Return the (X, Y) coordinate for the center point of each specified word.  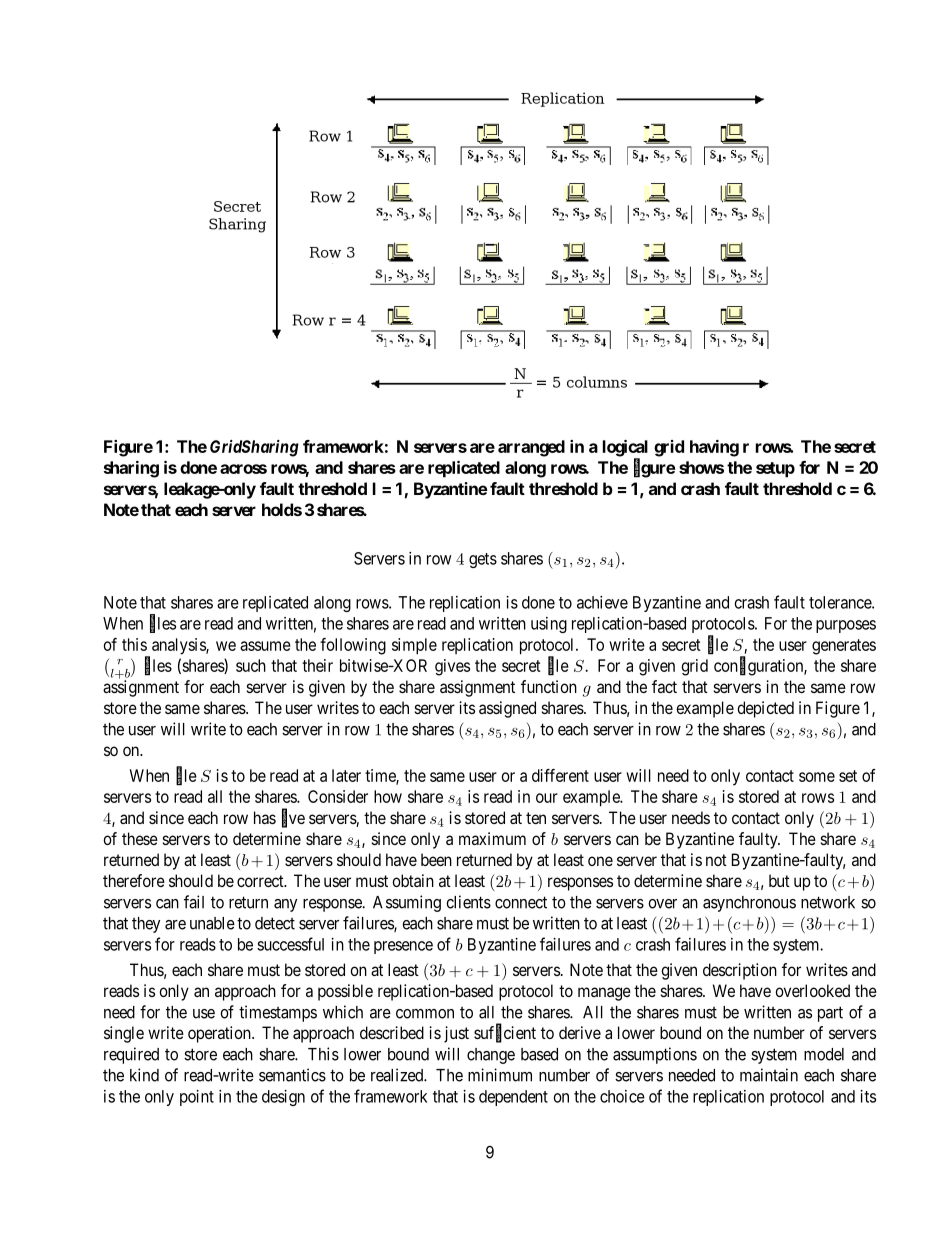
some (817, 777)
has (265, 817)
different (560, 775)
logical (625, 449)
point (197, 1098)
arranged (531, 448)
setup (775, 470)
